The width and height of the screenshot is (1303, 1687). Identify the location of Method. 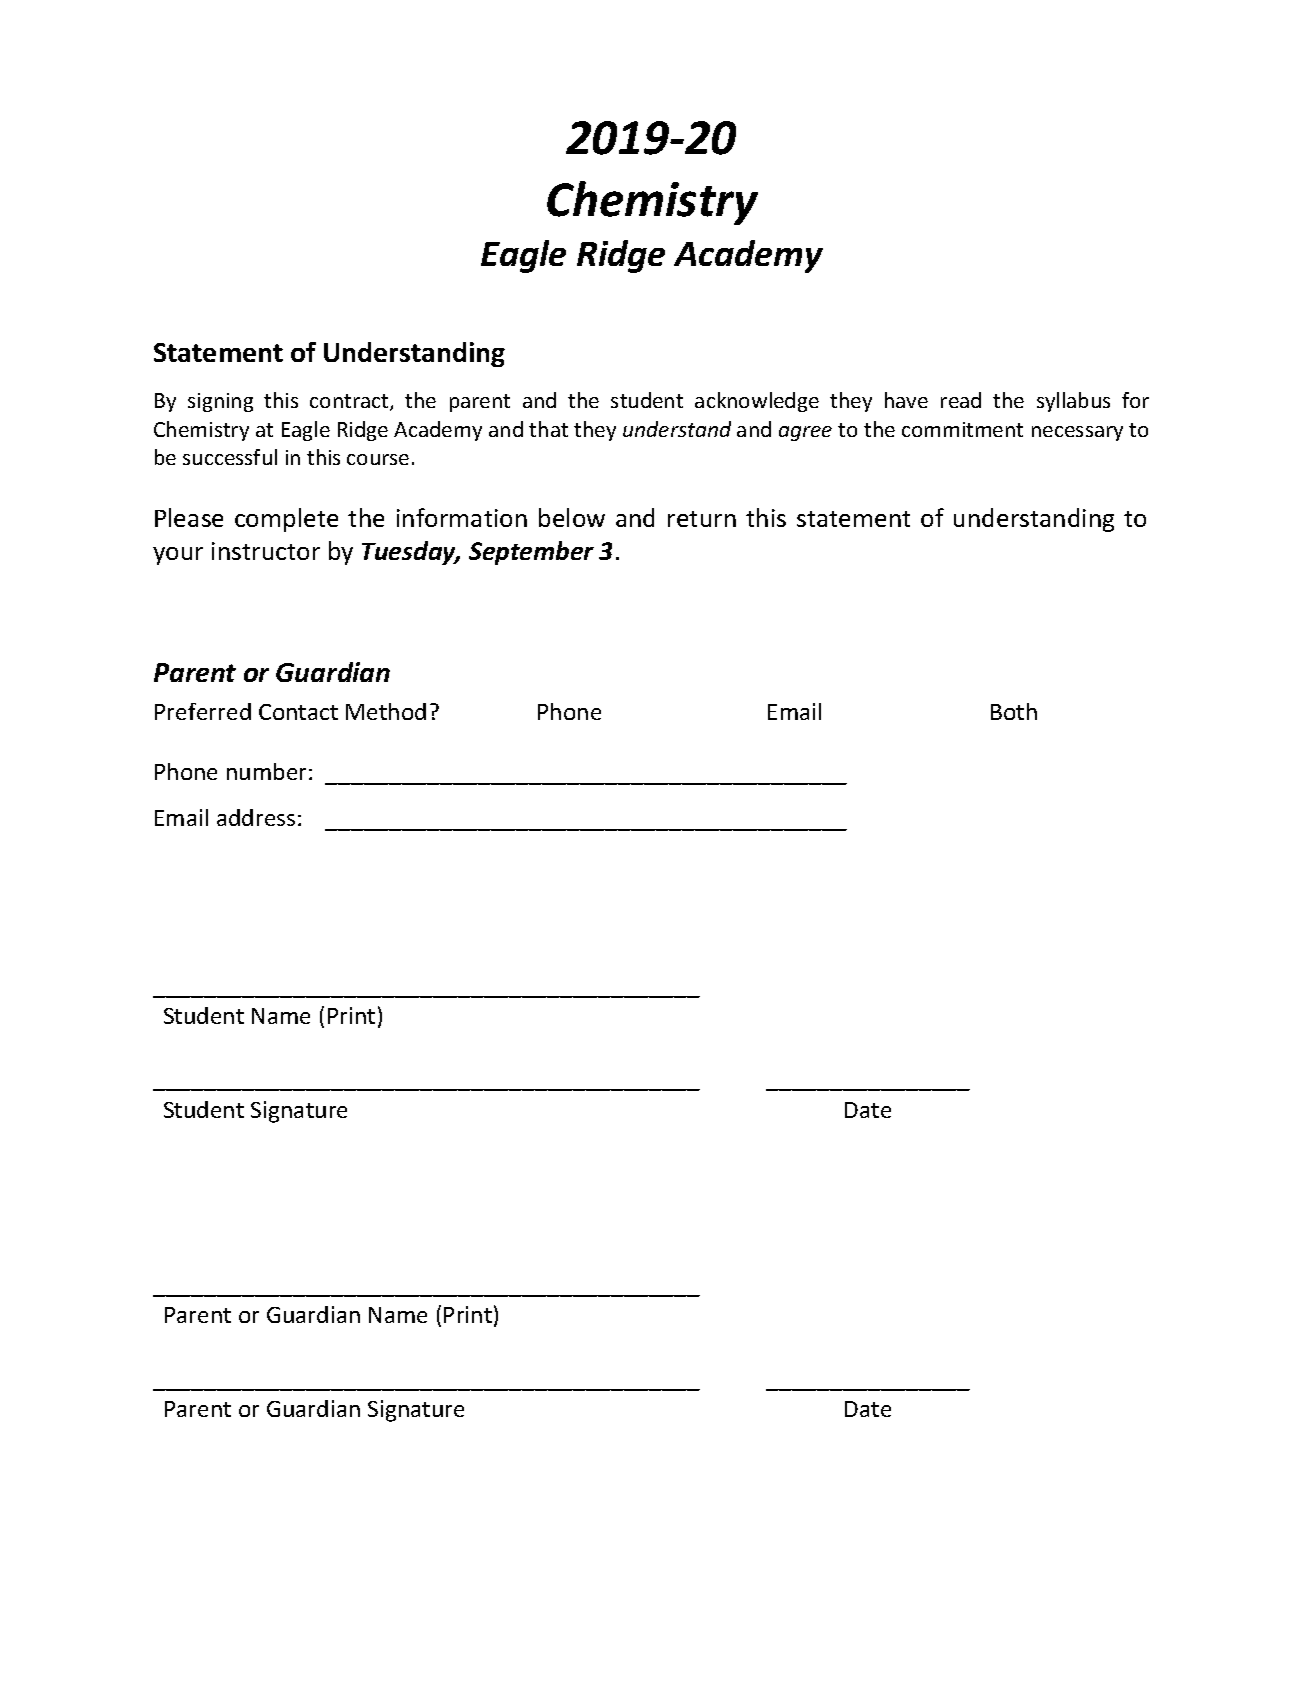
(386, 711).
